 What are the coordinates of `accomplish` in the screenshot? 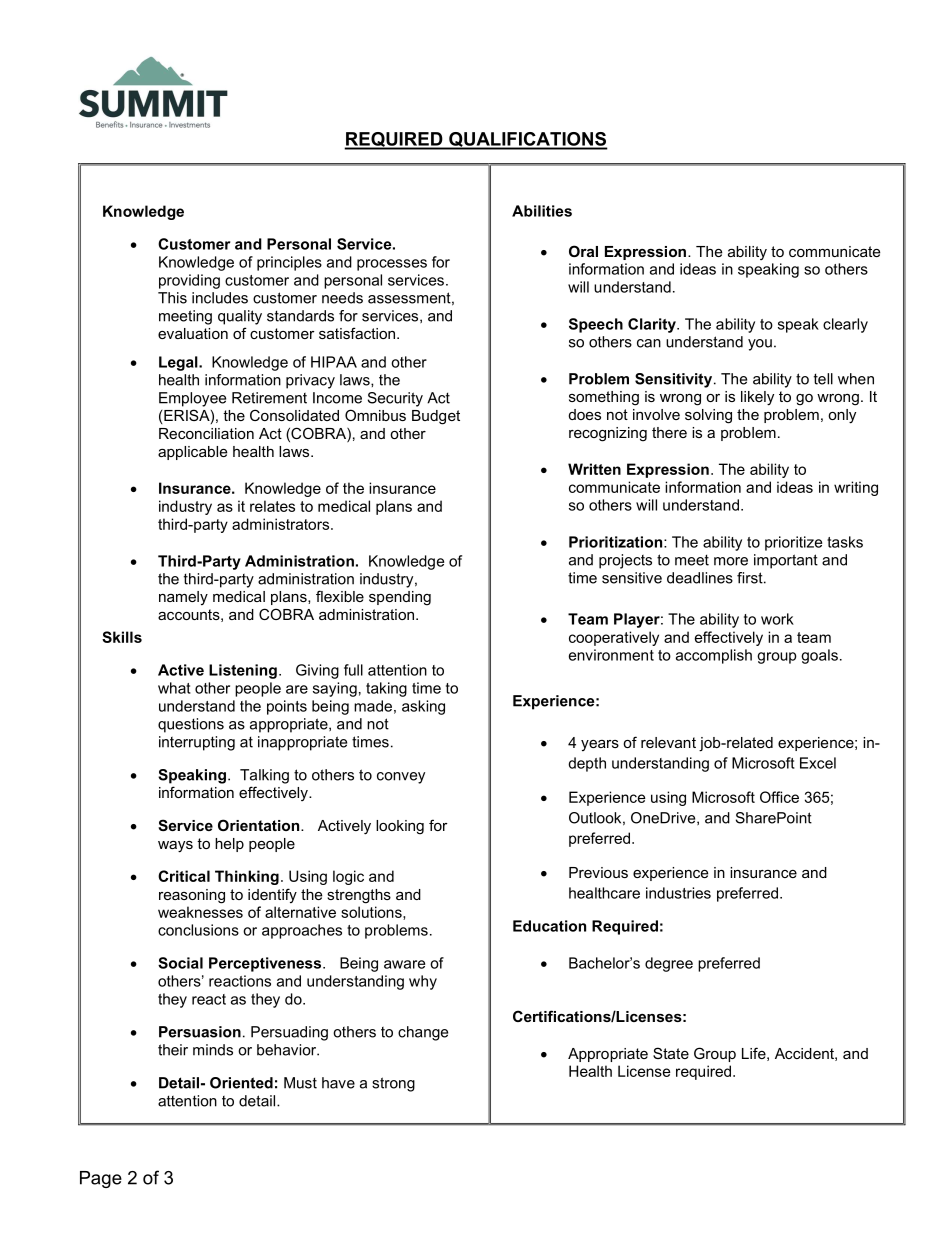 It's located at (714, 656).
